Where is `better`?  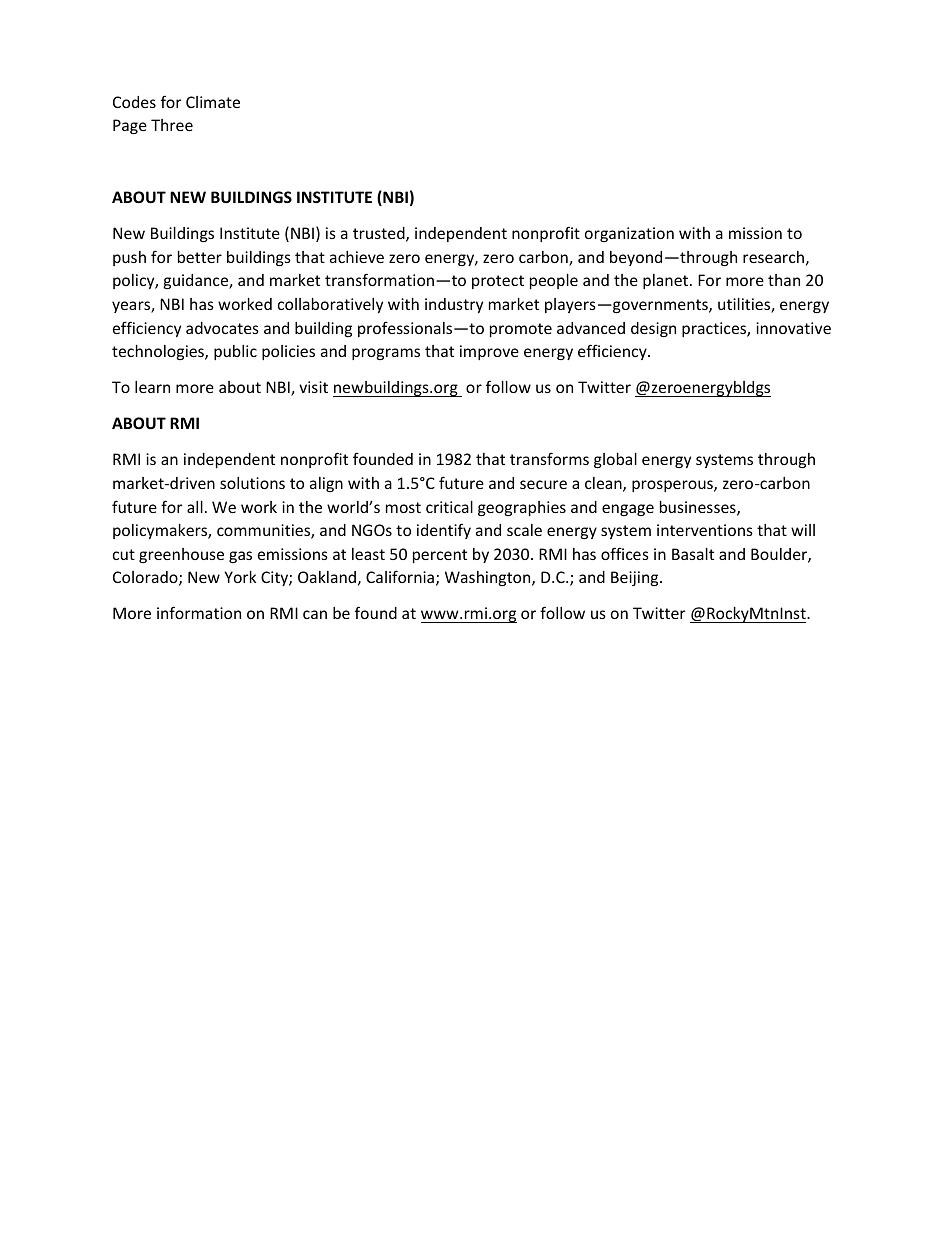
better is located at coordinates (200, 257).
